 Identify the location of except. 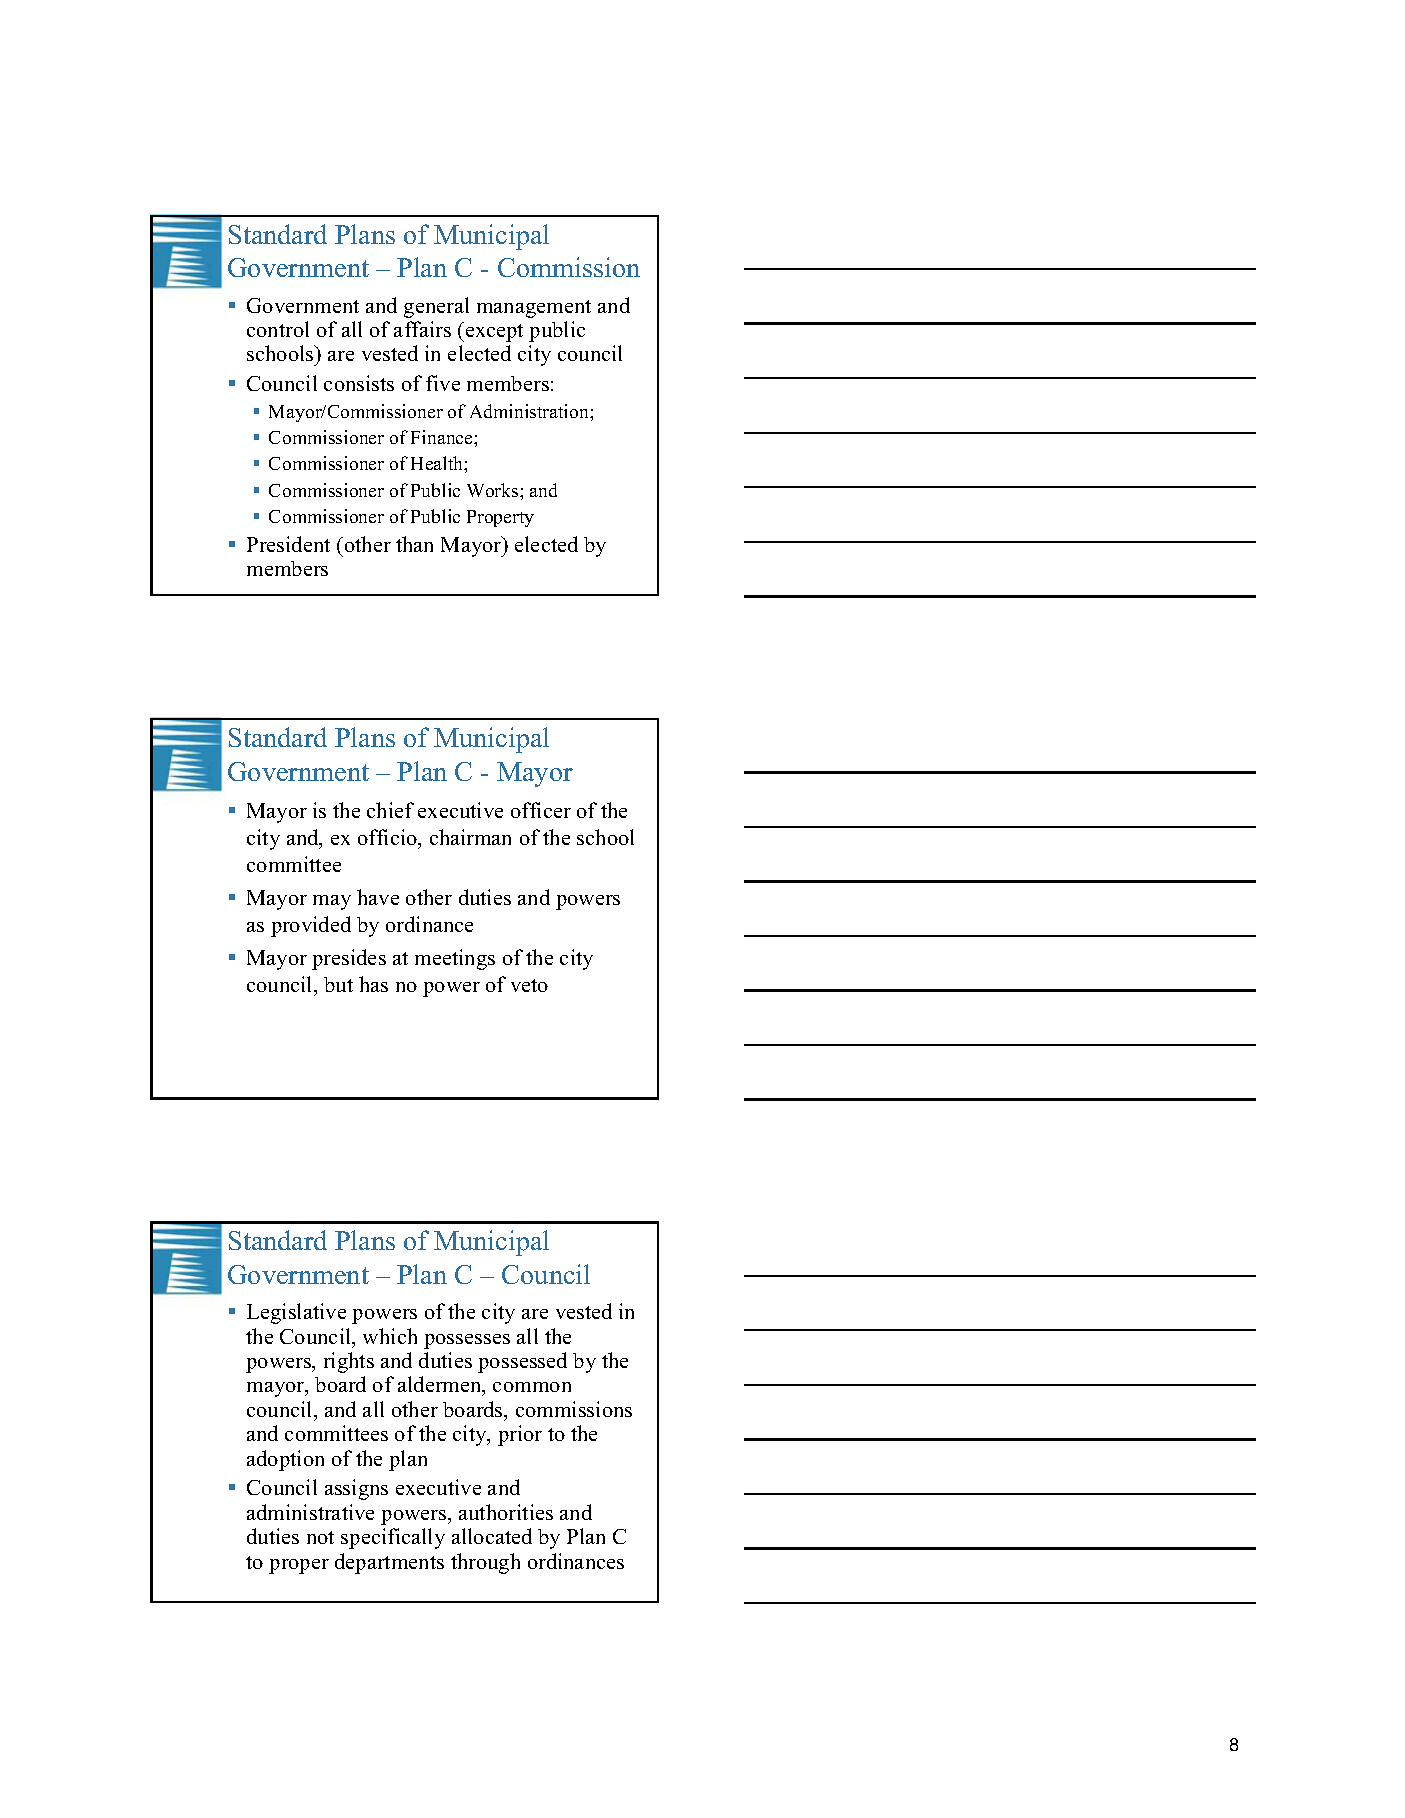
(493, 332).
